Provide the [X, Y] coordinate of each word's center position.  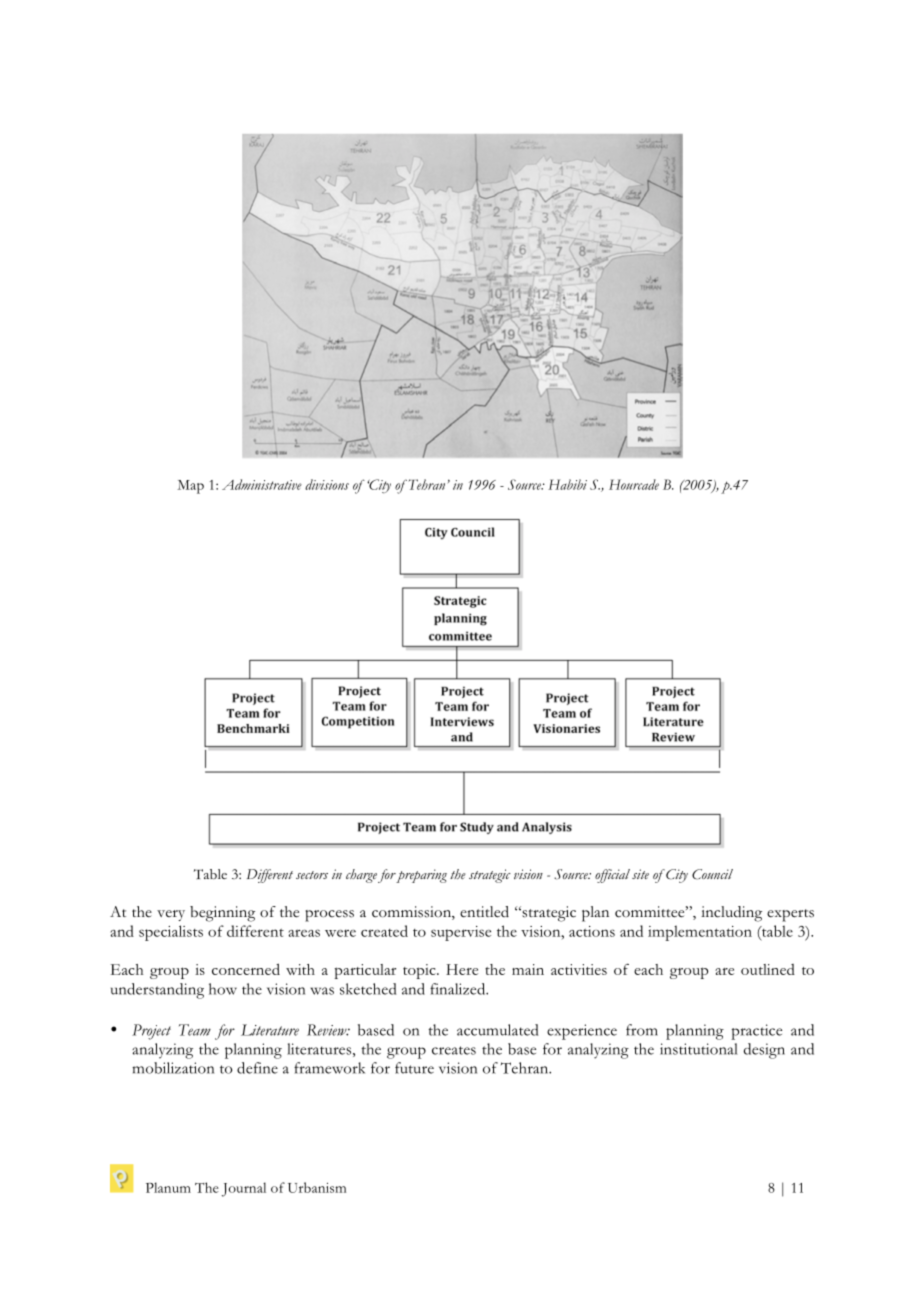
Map [190, 487]
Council [712, 874]
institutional [699, 1049]
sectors [312, 875]
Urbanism [317, 1187]
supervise [461, 933]
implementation [700, 933]
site [640, 874]
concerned [246, 969]
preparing [421, 876]
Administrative [262, 484]
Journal [244, 1189]
